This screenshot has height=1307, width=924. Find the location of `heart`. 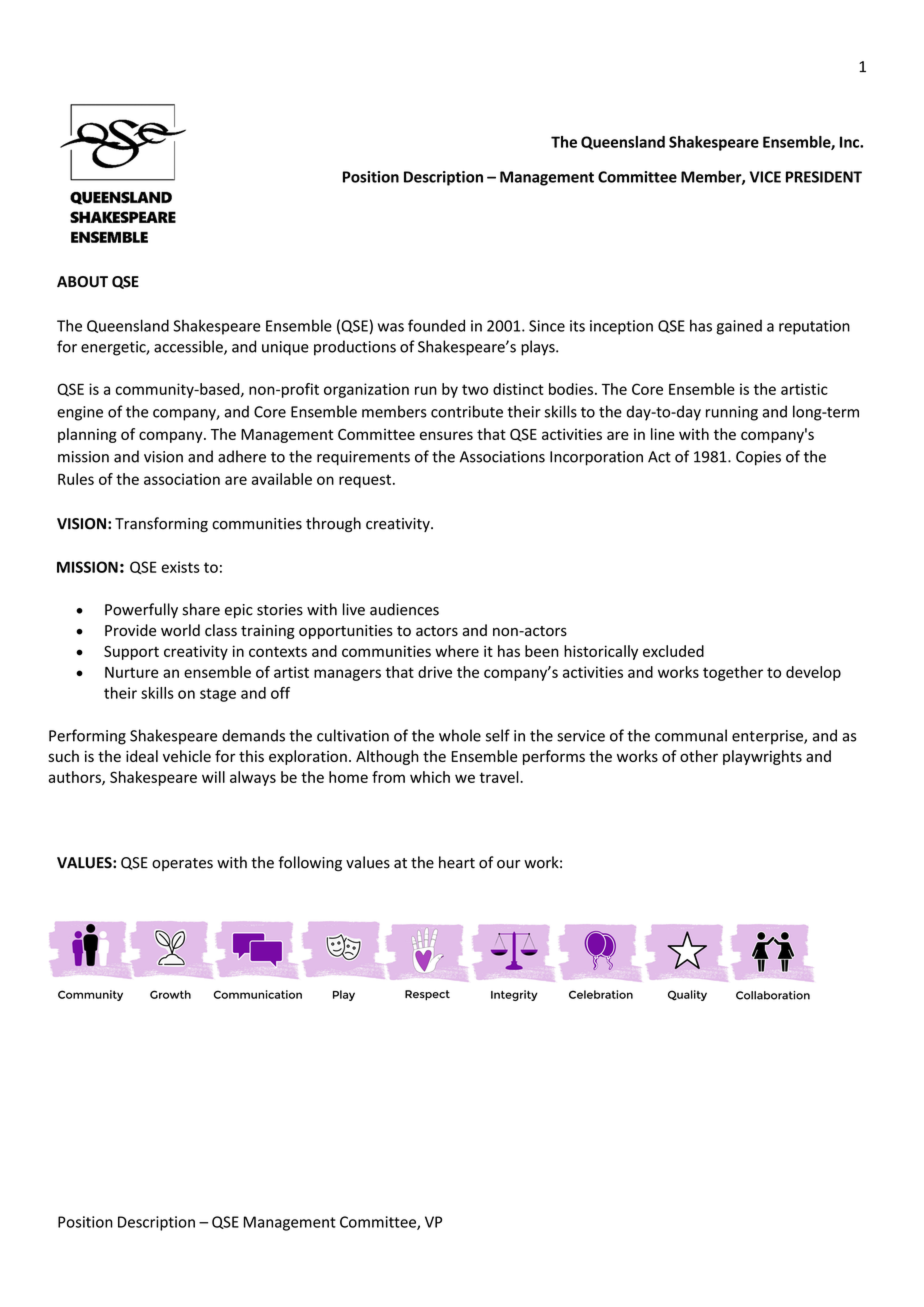

heart is located at coordinates (457, 862).
